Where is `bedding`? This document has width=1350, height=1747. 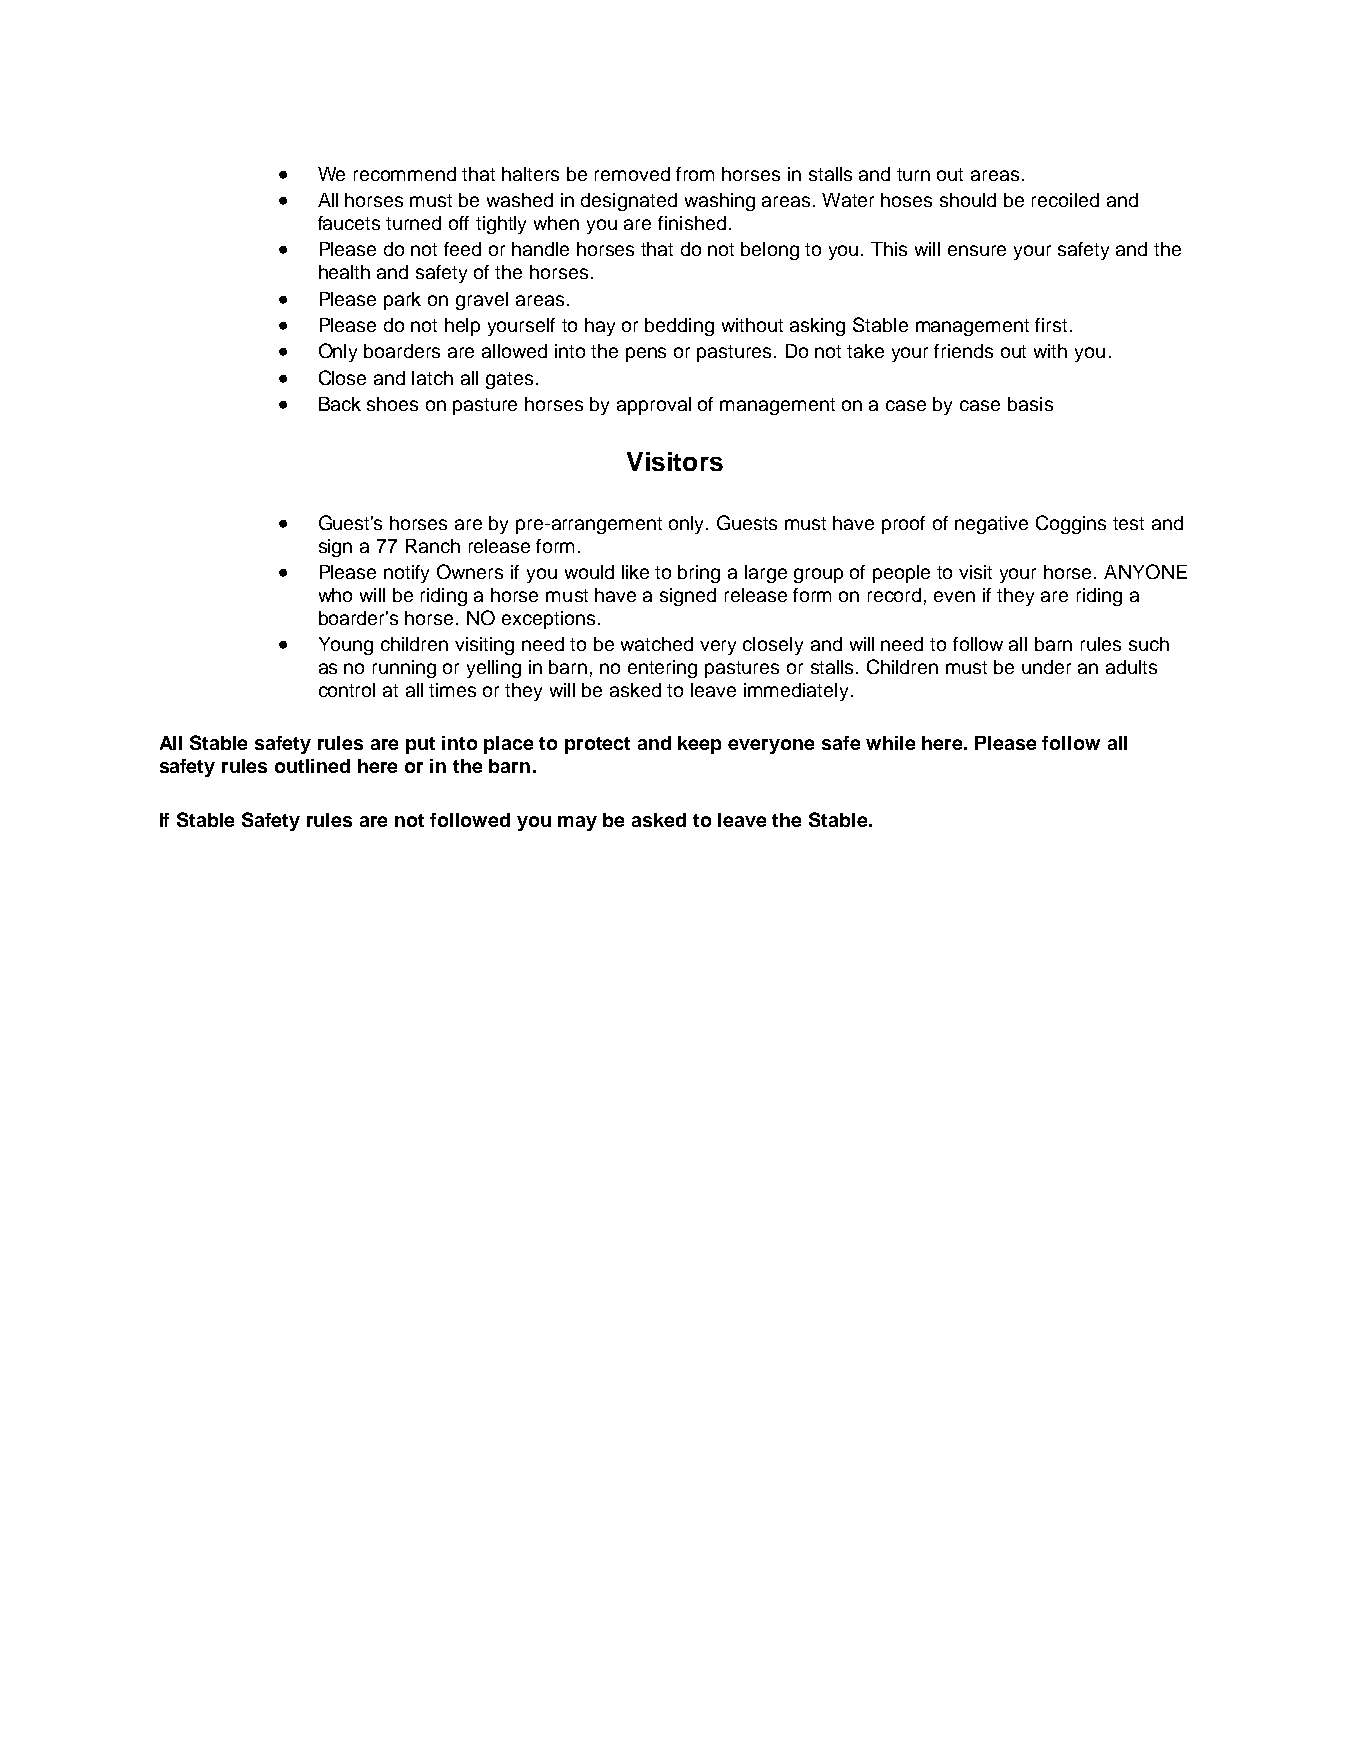
bedding is located at coordinates (679, 327).
